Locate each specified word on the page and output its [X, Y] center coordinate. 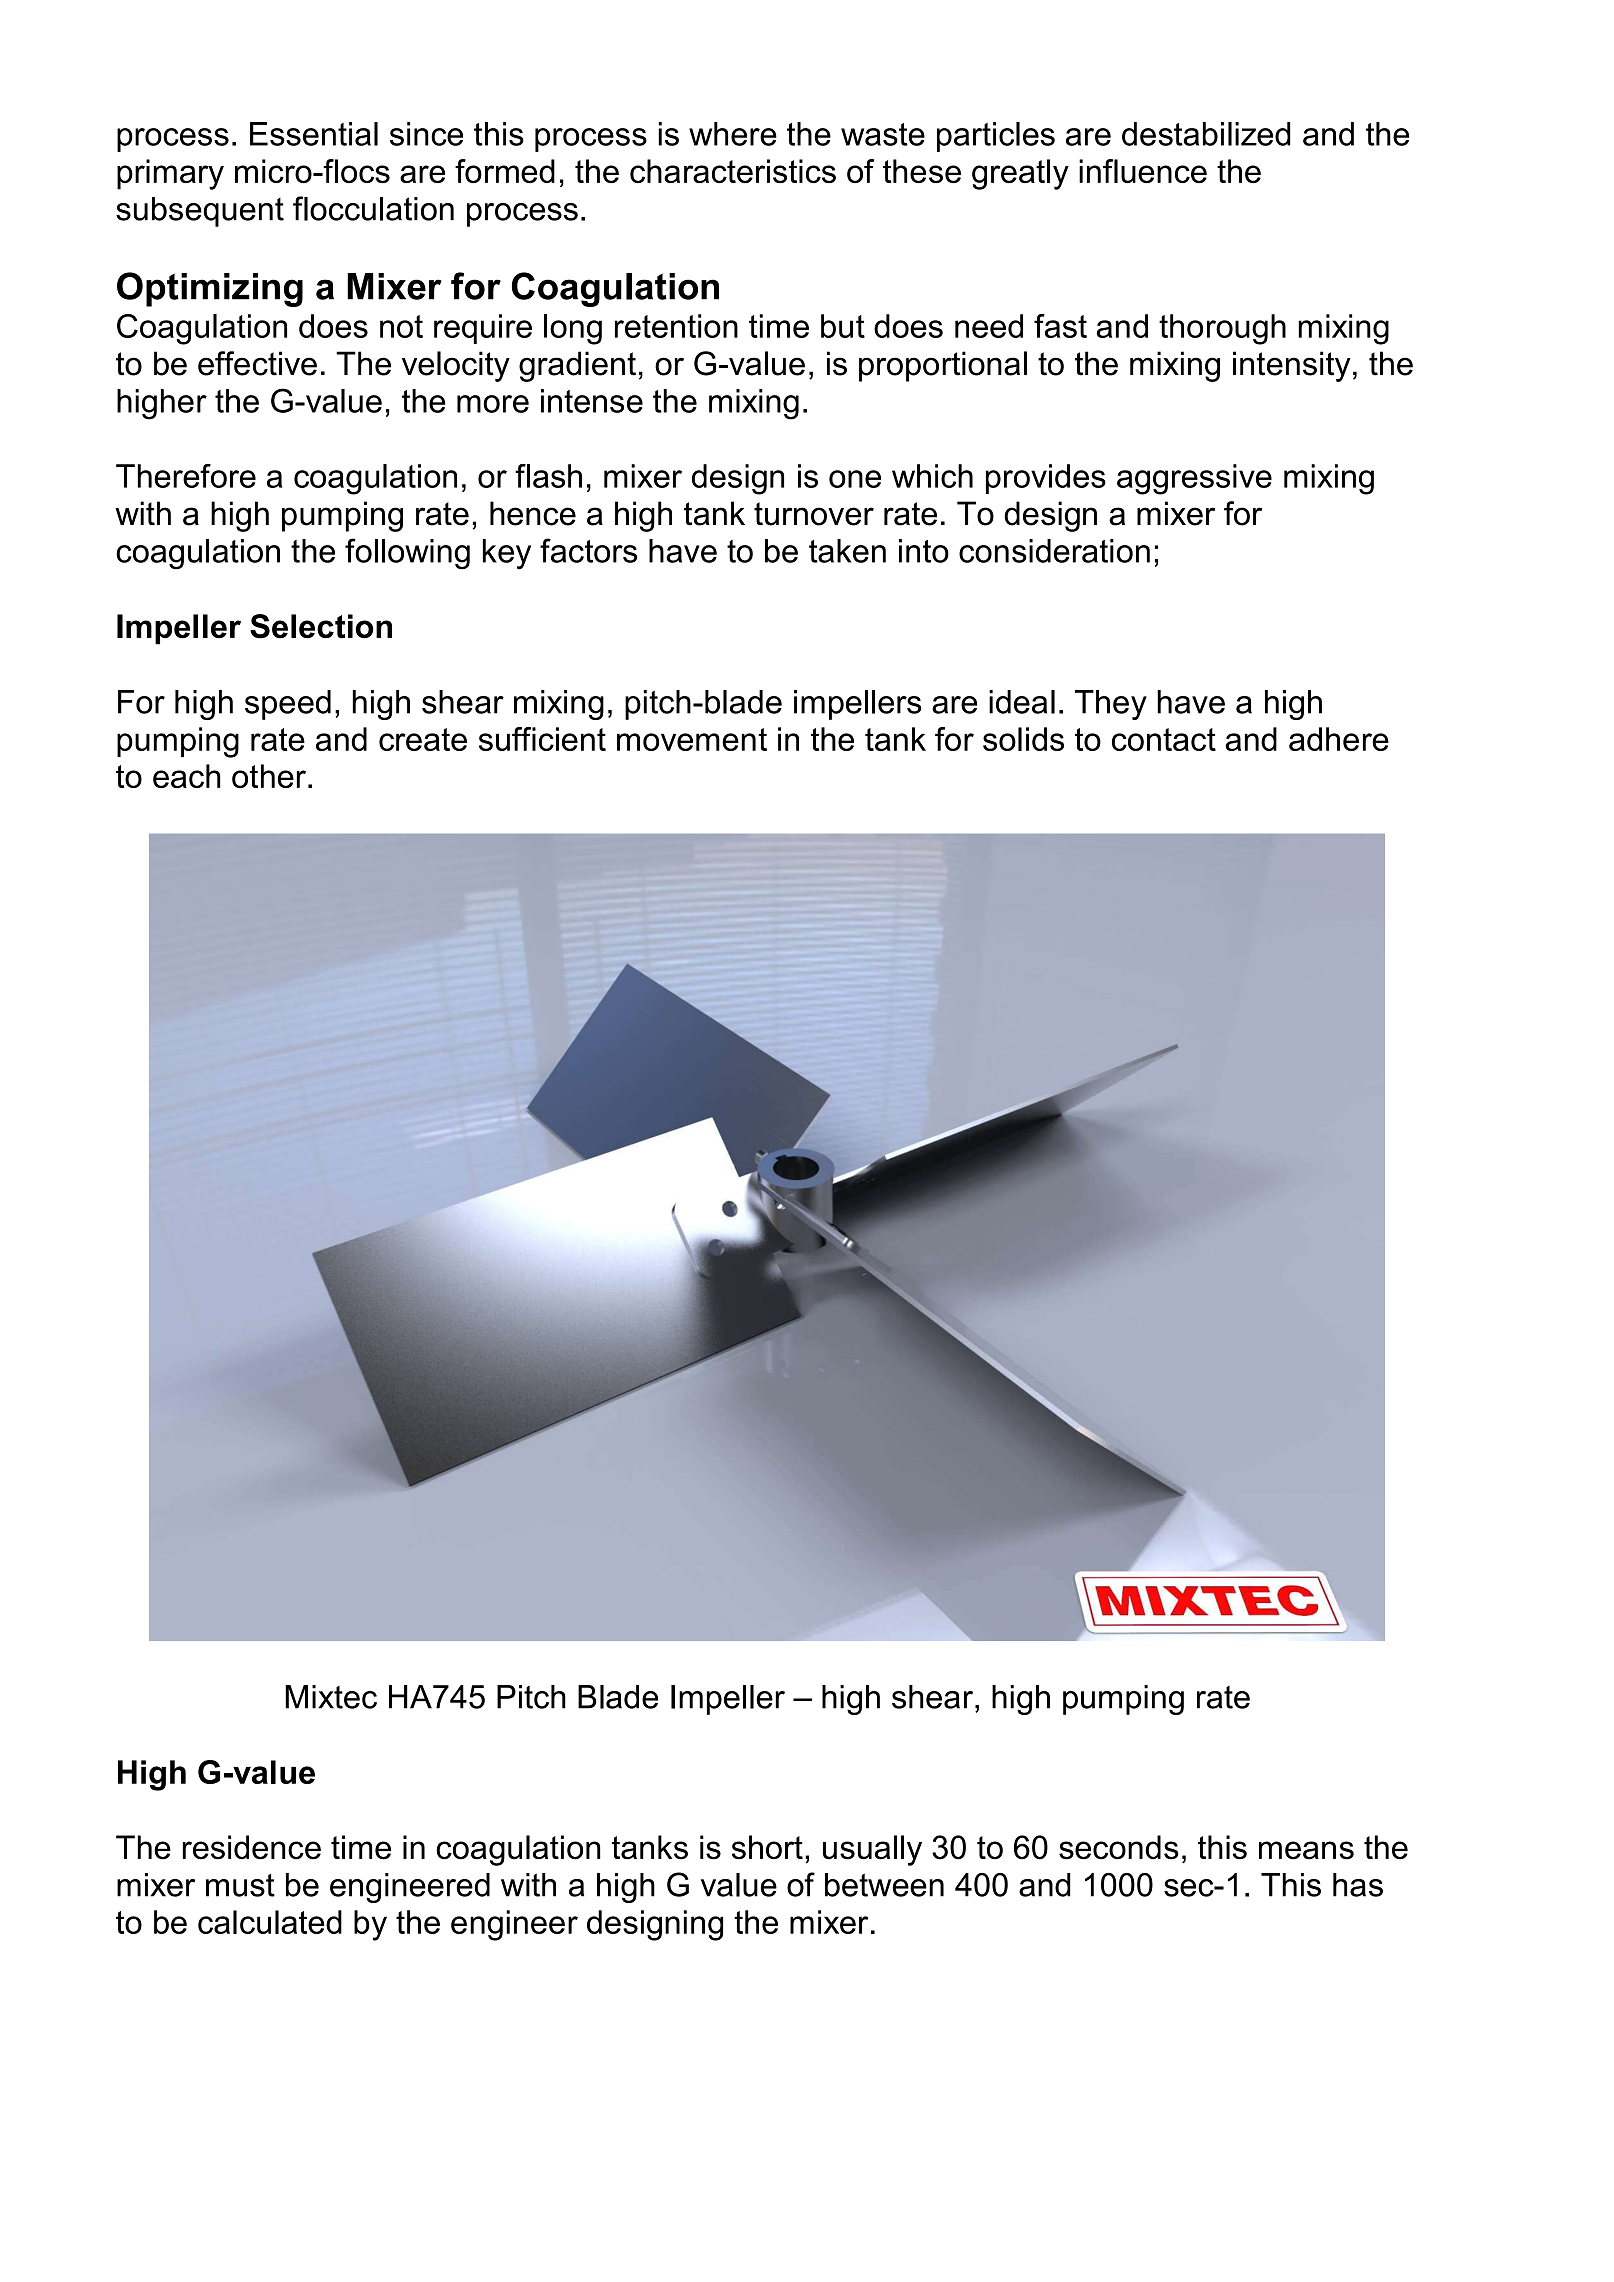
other [269, 776]
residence [251, 1847]
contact [1164, 739]
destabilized [1206, 134]
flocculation [373, 208]
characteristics [733, 171]
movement [692, 739]
